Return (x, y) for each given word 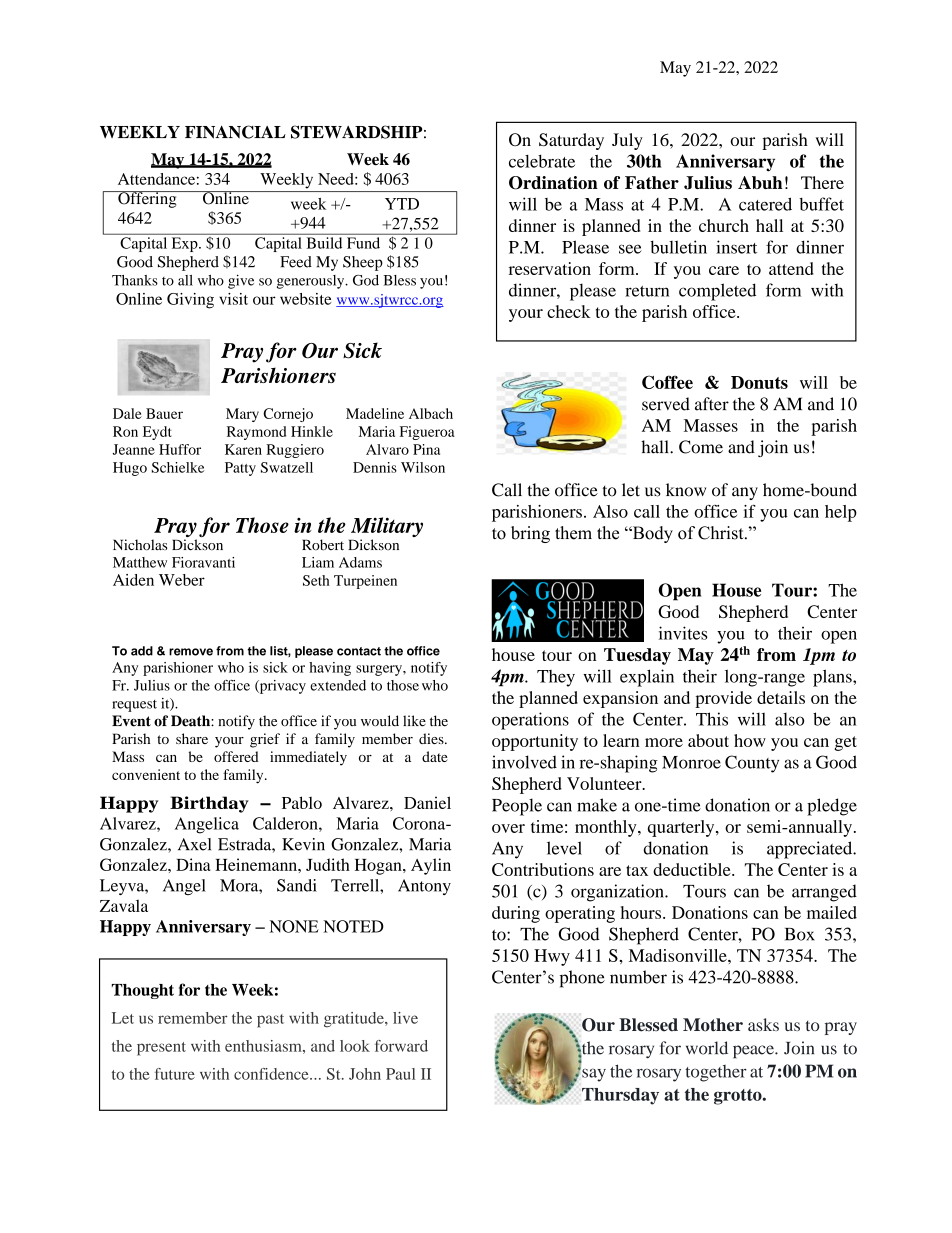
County (752, 764)
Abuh (760, 182)
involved (524, 762)
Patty (240, 469)
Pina (426, 449)
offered (236, 756)
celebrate (542, 161)
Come (701, 447)
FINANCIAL (235, 132)
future (175, 1074)
